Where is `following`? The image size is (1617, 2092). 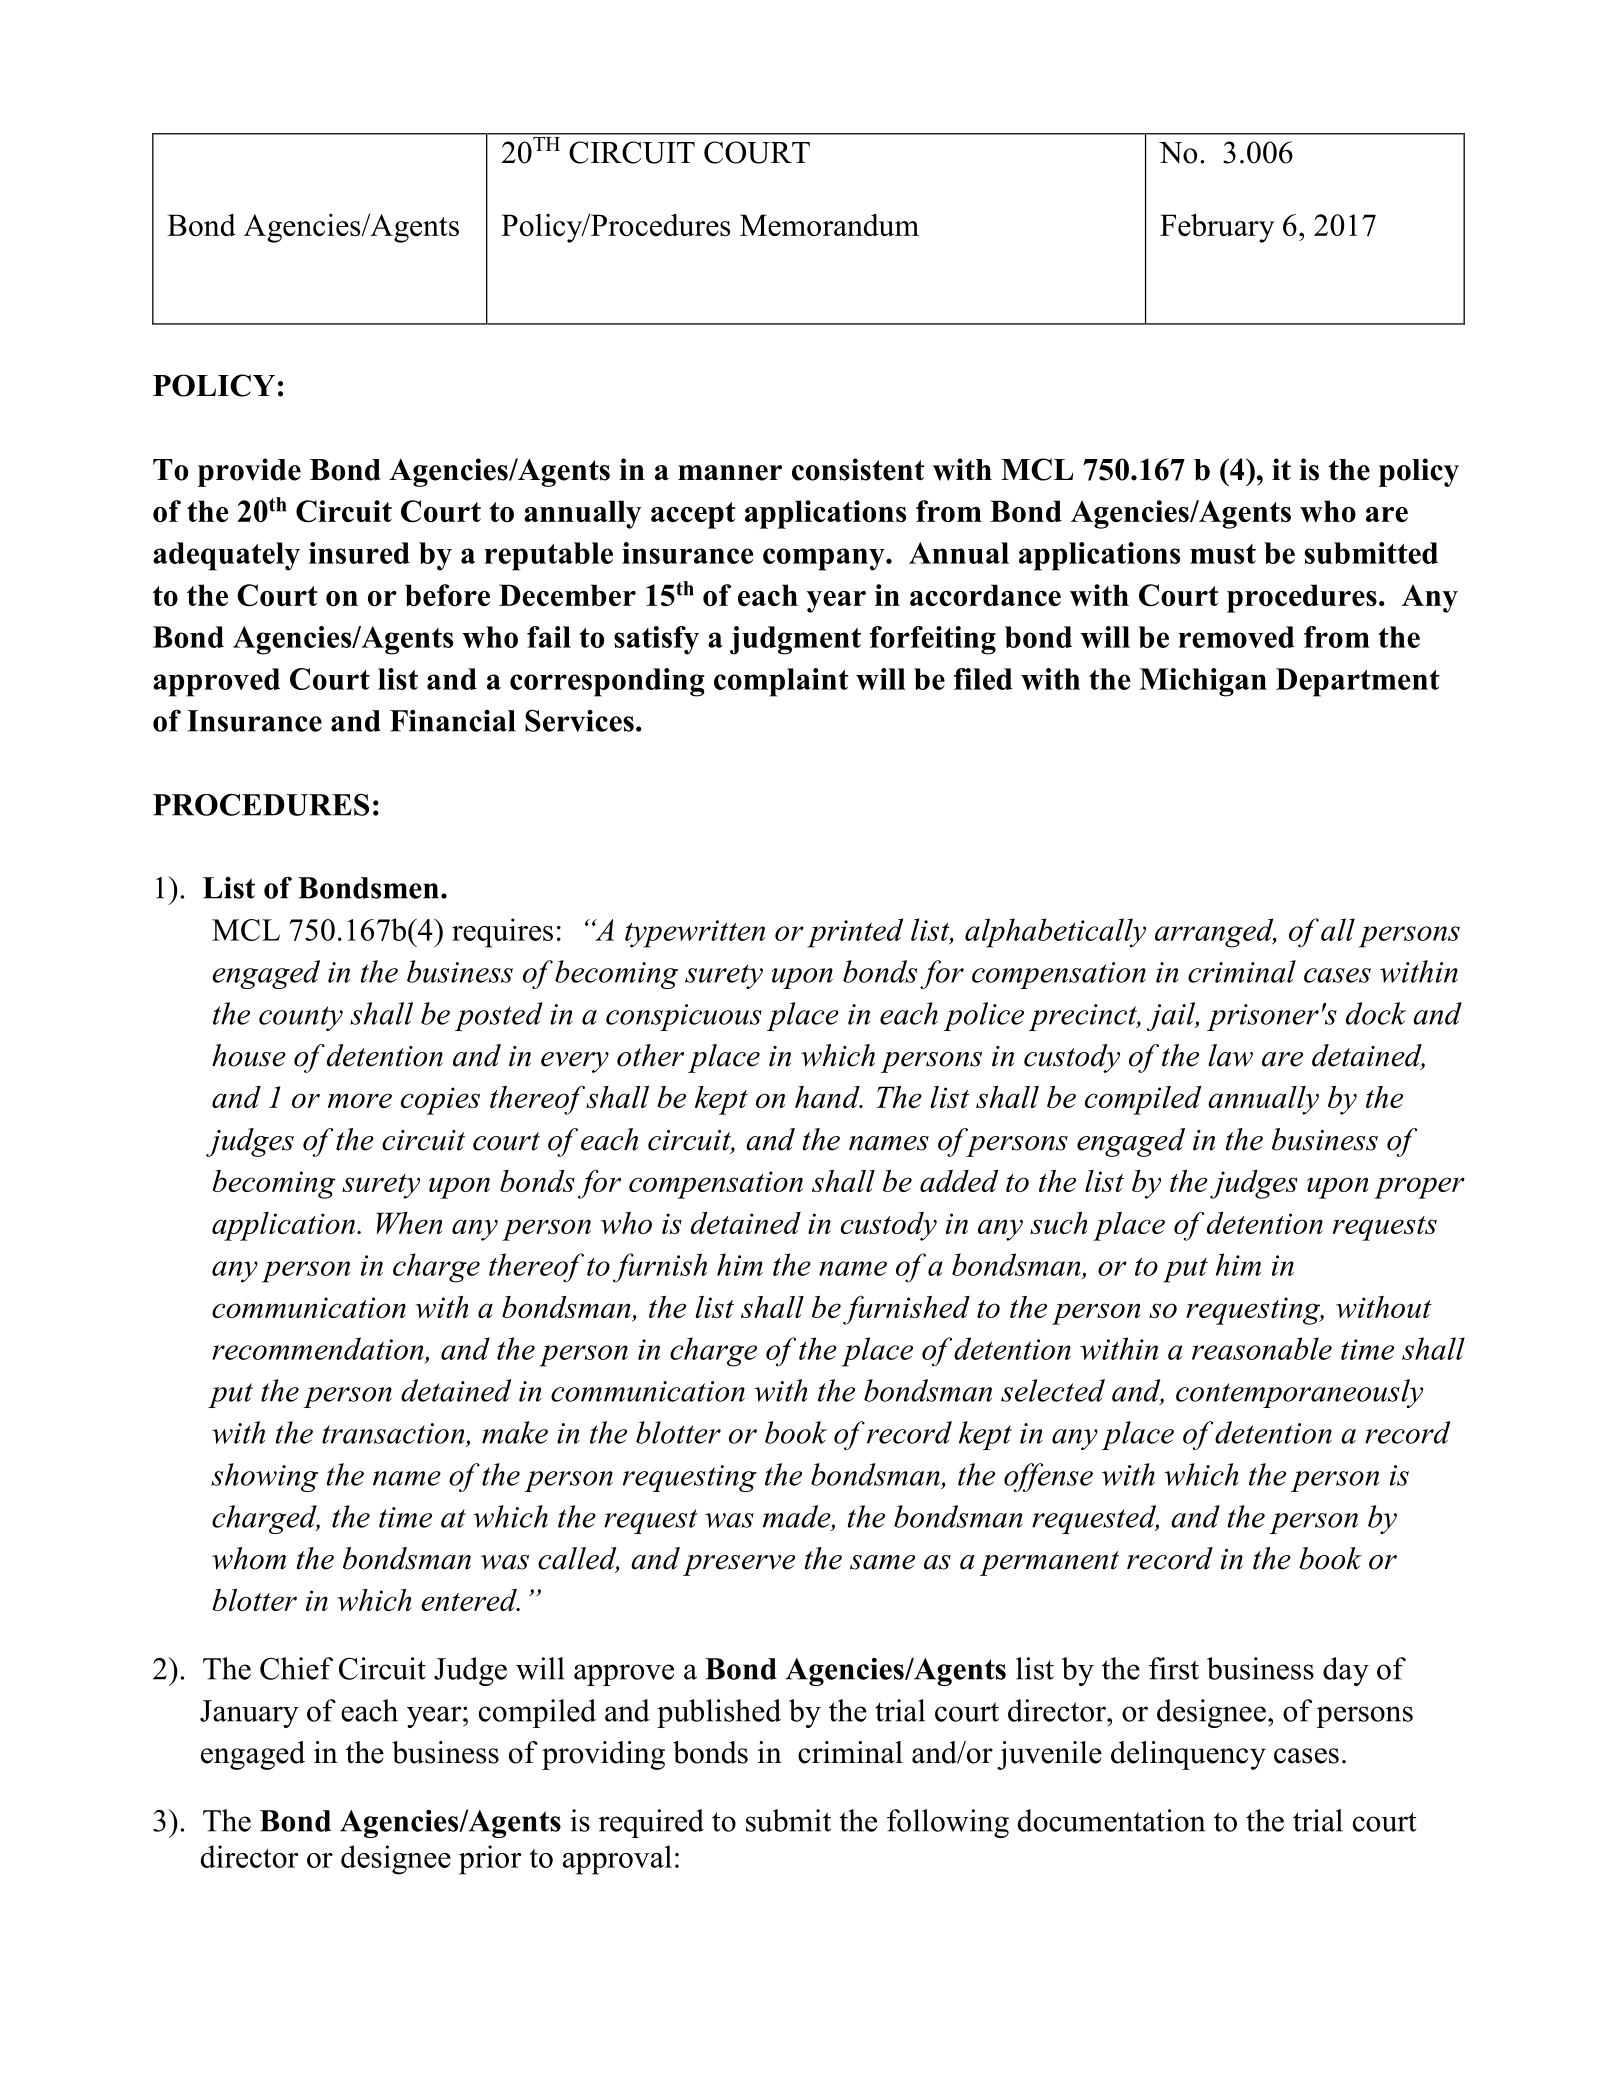
following is located at coordinates (948, 1823).
